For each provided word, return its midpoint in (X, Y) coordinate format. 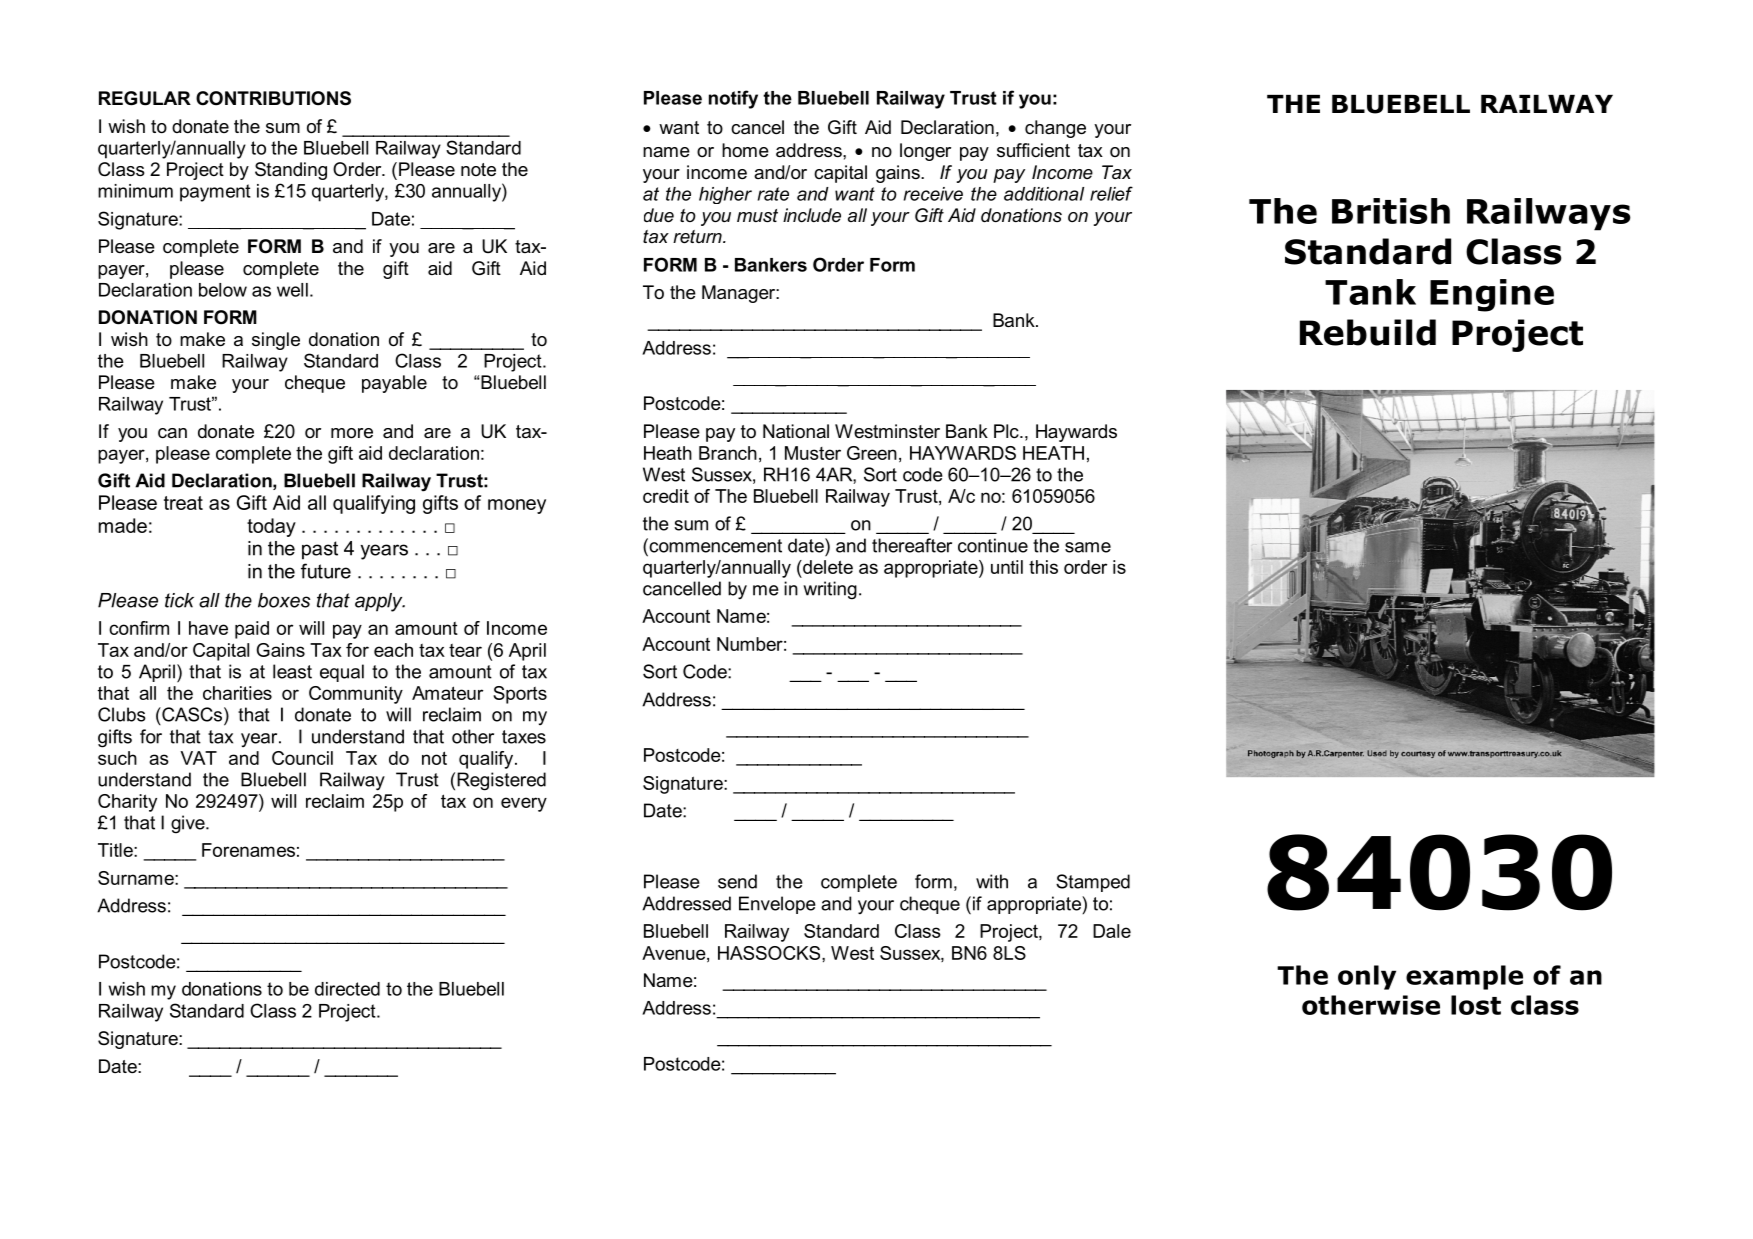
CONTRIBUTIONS (273, 98)
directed (347, 989)
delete (827, 567)
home (745, 150)
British (1391, 211)
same (1088, 547)
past (320, 550)
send (737, 881)
